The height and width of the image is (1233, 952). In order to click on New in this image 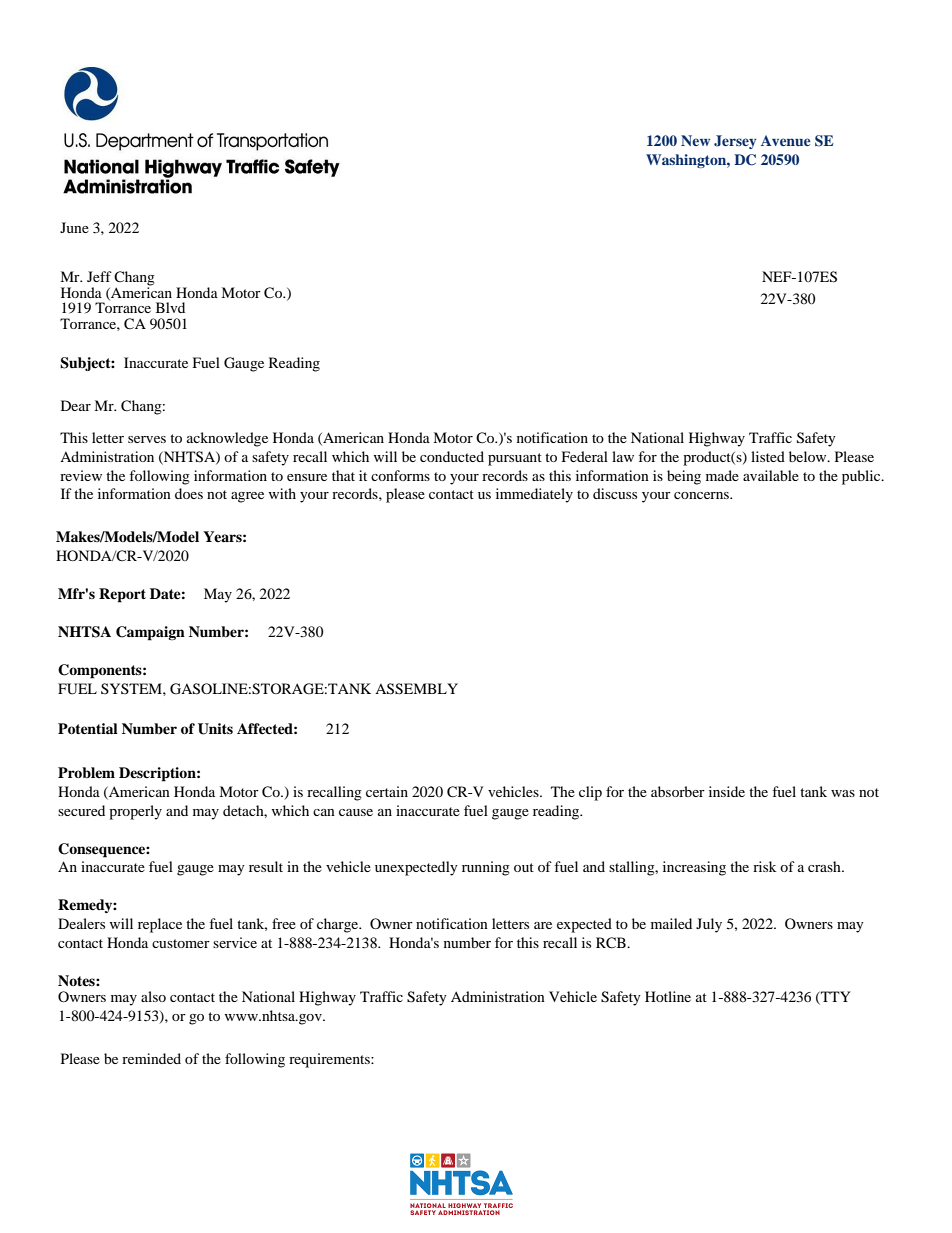, I will do `click(695, 140)`.
